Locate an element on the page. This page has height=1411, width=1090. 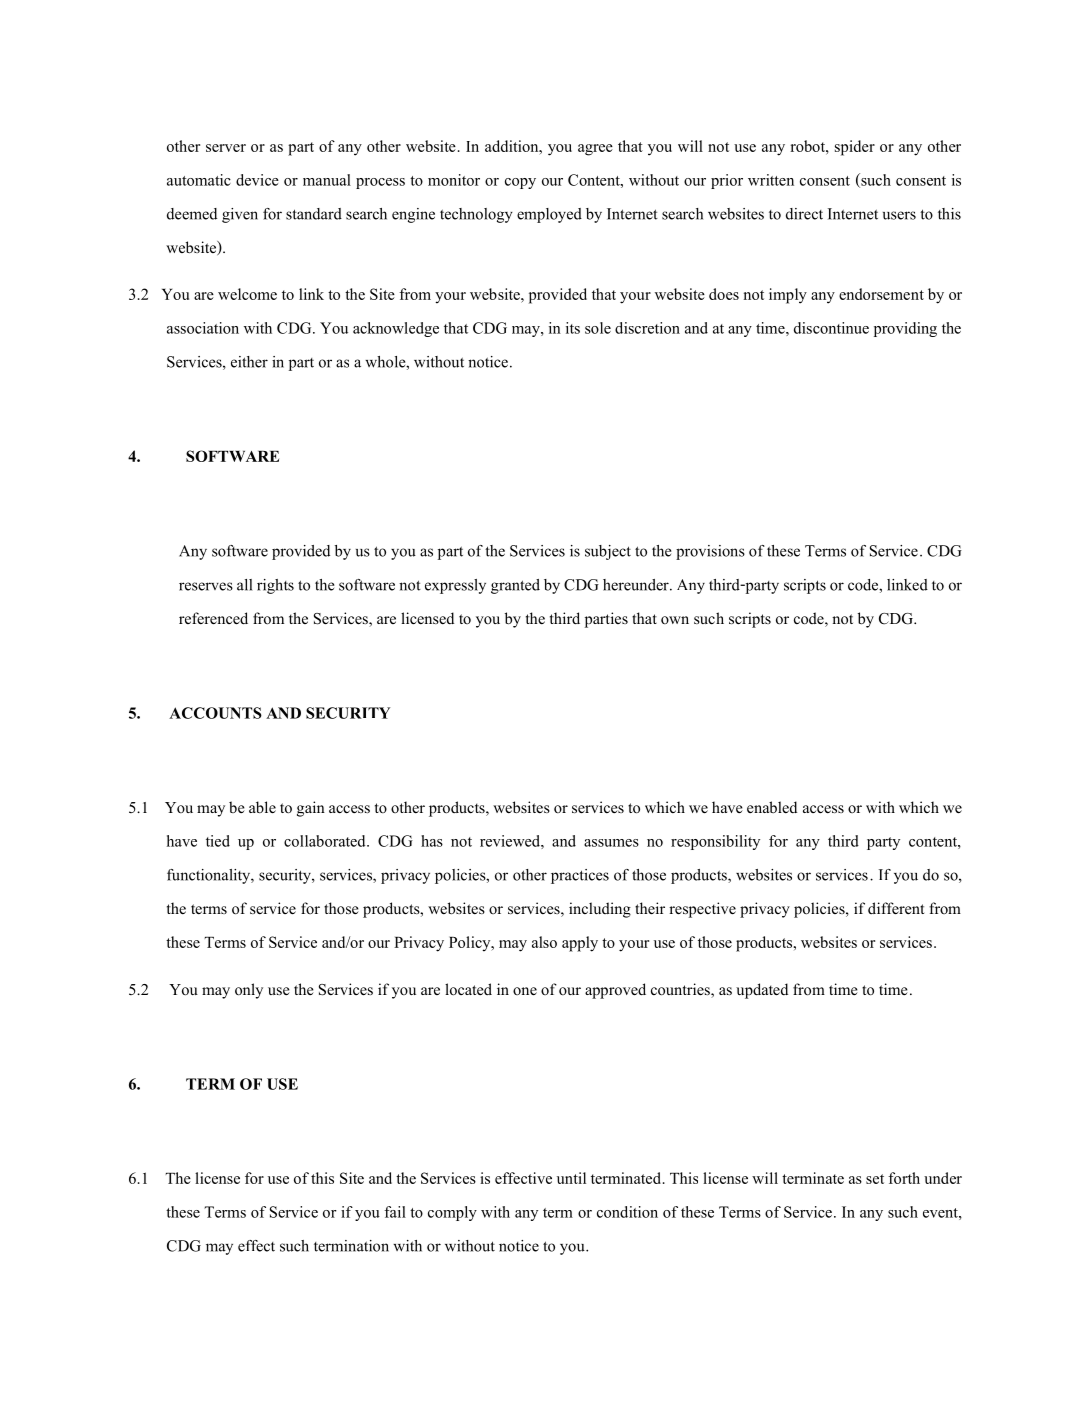
only is located at coordinates (249, 991).
